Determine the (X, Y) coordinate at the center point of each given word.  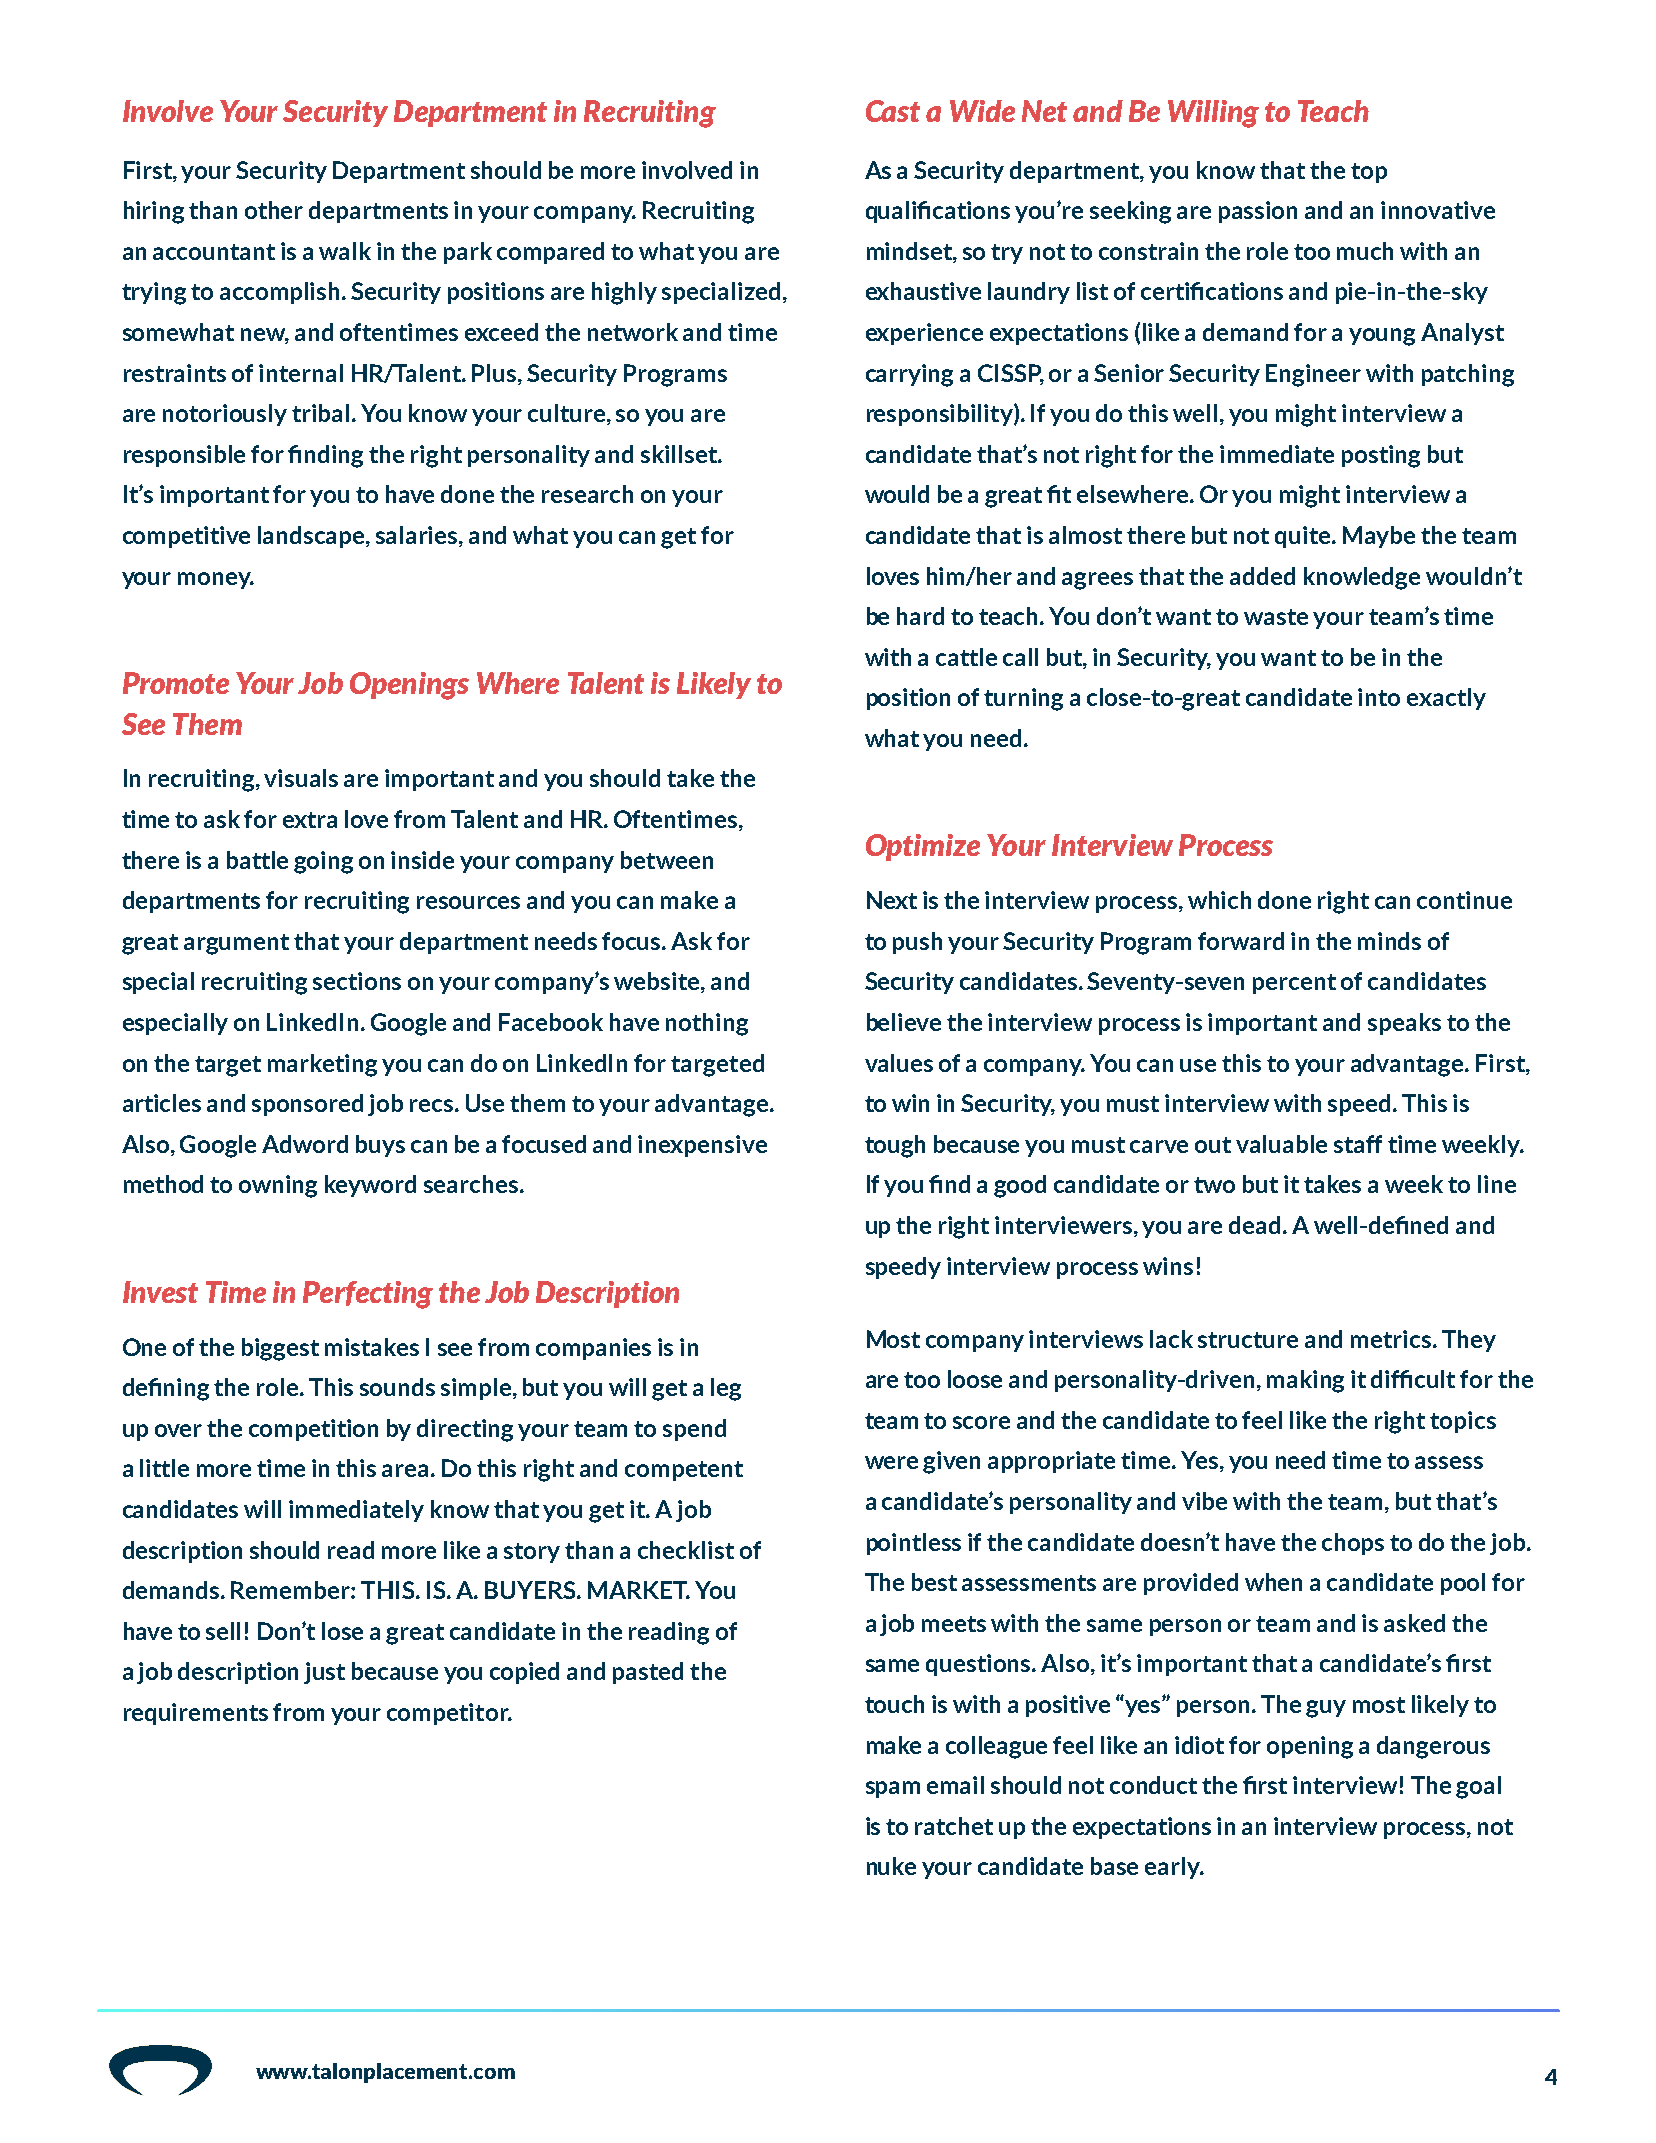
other (274, 210)
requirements (196, 1714)
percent (1294, 984)
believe (904, 1022)
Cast (893, 111)
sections (357, 981)
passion (1258, 212)
